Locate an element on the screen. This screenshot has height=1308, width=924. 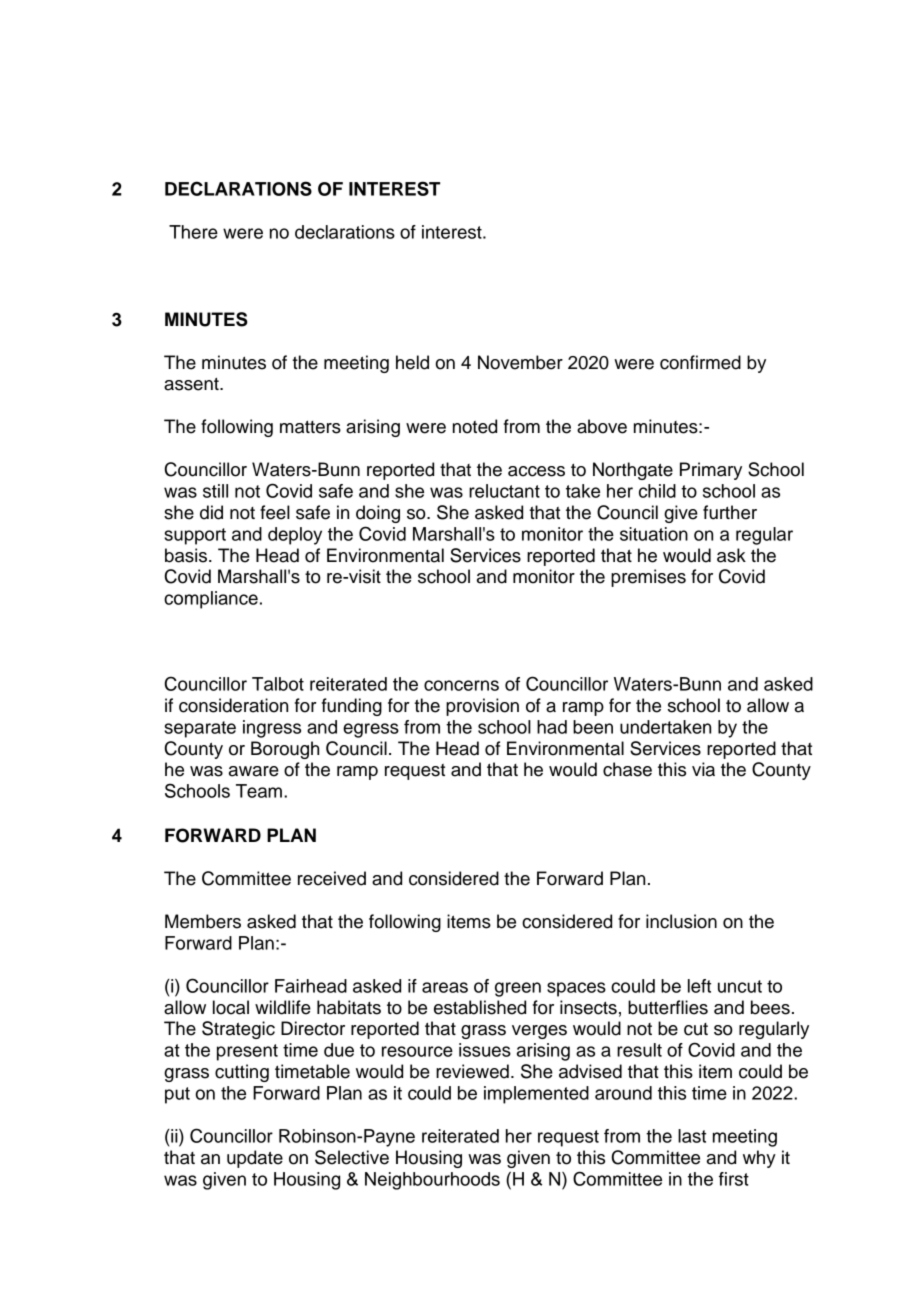
provision is located at coordinates (482, 707).
